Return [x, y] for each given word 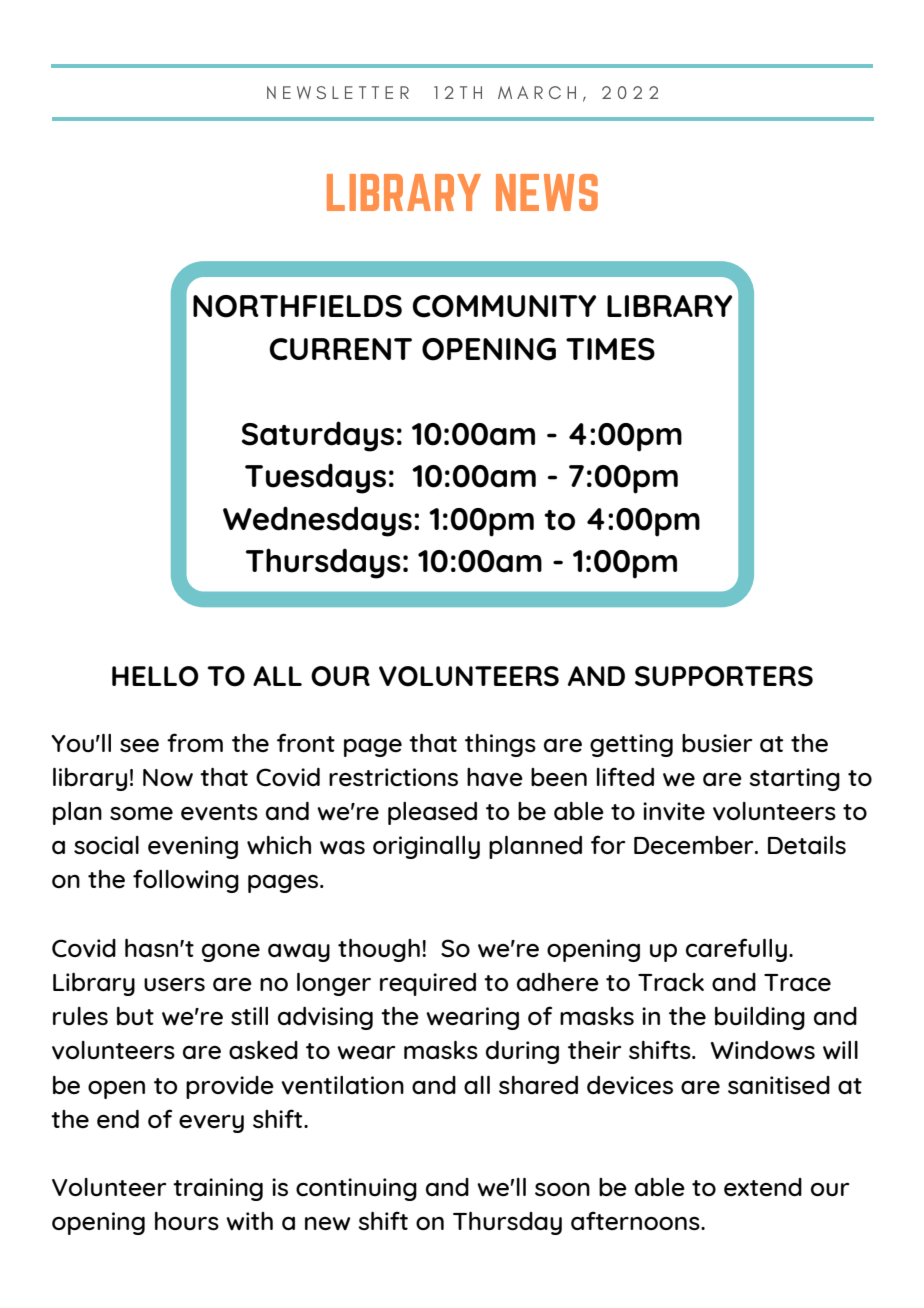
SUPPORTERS [724, 676]
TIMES [610, 349]
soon [562, 1189]
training [218, 1189]
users [174, 984]
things [500, 745]
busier [717, 743]
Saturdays [318, 436]
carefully [736, 950]
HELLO [155, 676]
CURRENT [340, 349]
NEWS [547, 192]
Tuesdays [315, 478]
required [428, 984]
